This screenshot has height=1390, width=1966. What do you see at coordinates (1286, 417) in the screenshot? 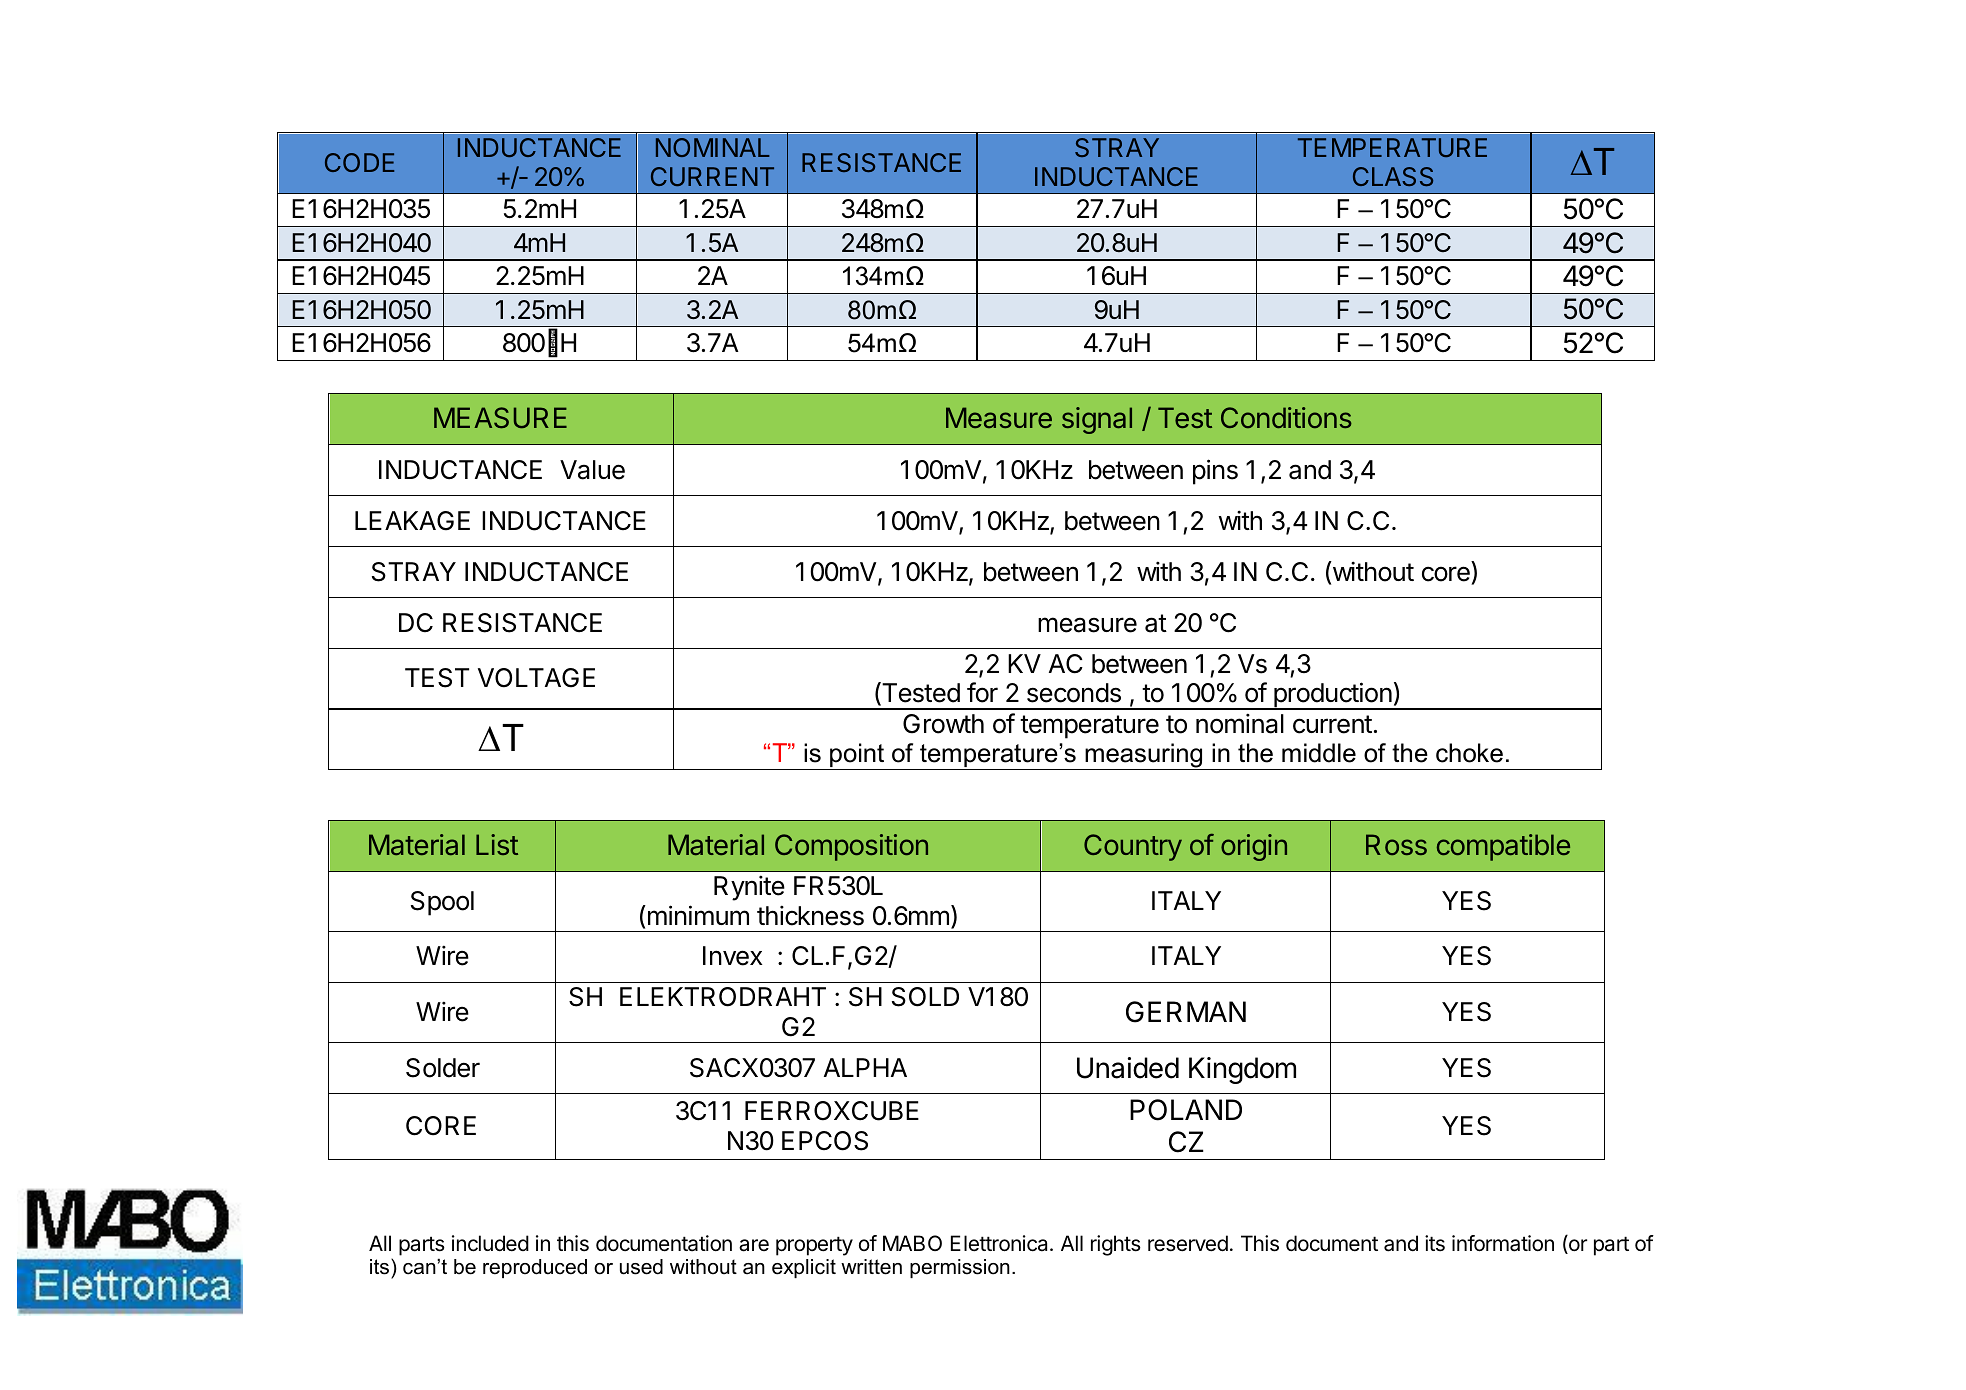
I see `Conditions` at bounding box center [1286, 417].
